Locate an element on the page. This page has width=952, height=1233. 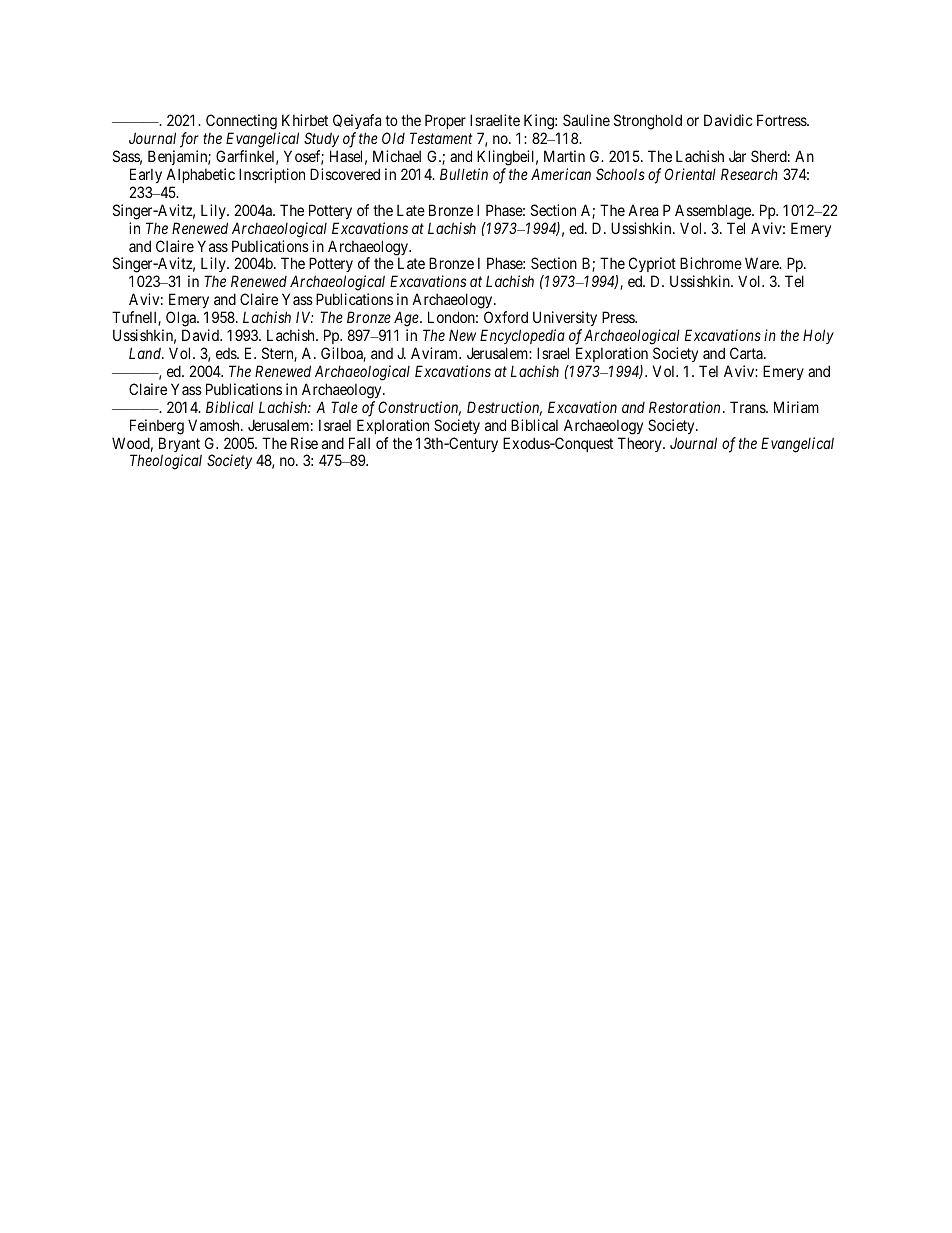
Theory is located at coordinates (641, 444).
